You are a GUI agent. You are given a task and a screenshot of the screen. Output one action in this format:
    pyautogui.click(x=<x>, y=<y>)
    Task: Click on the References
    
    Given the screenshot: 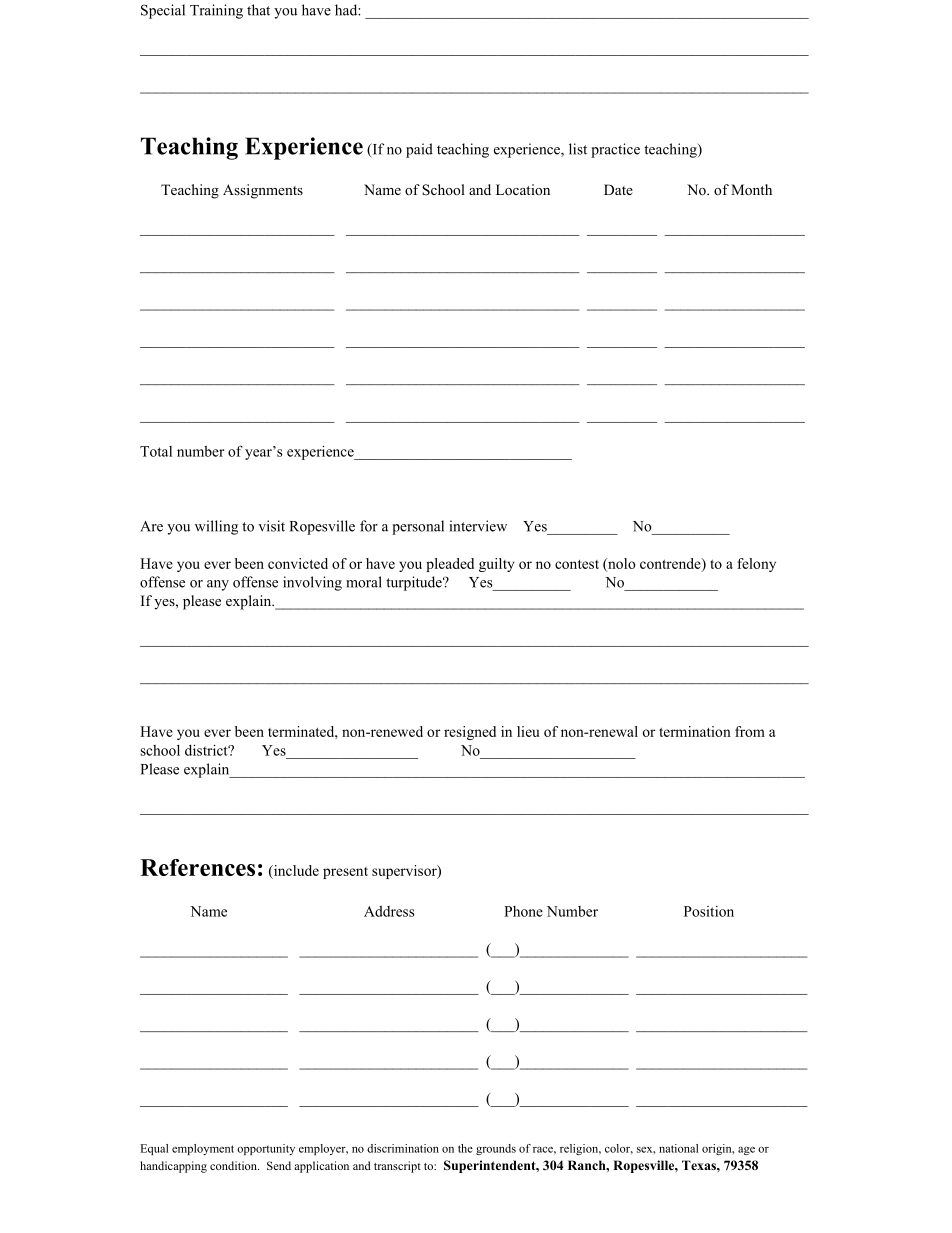 What is the action you would take?
    pyautogui.click(x=197, y=867)
